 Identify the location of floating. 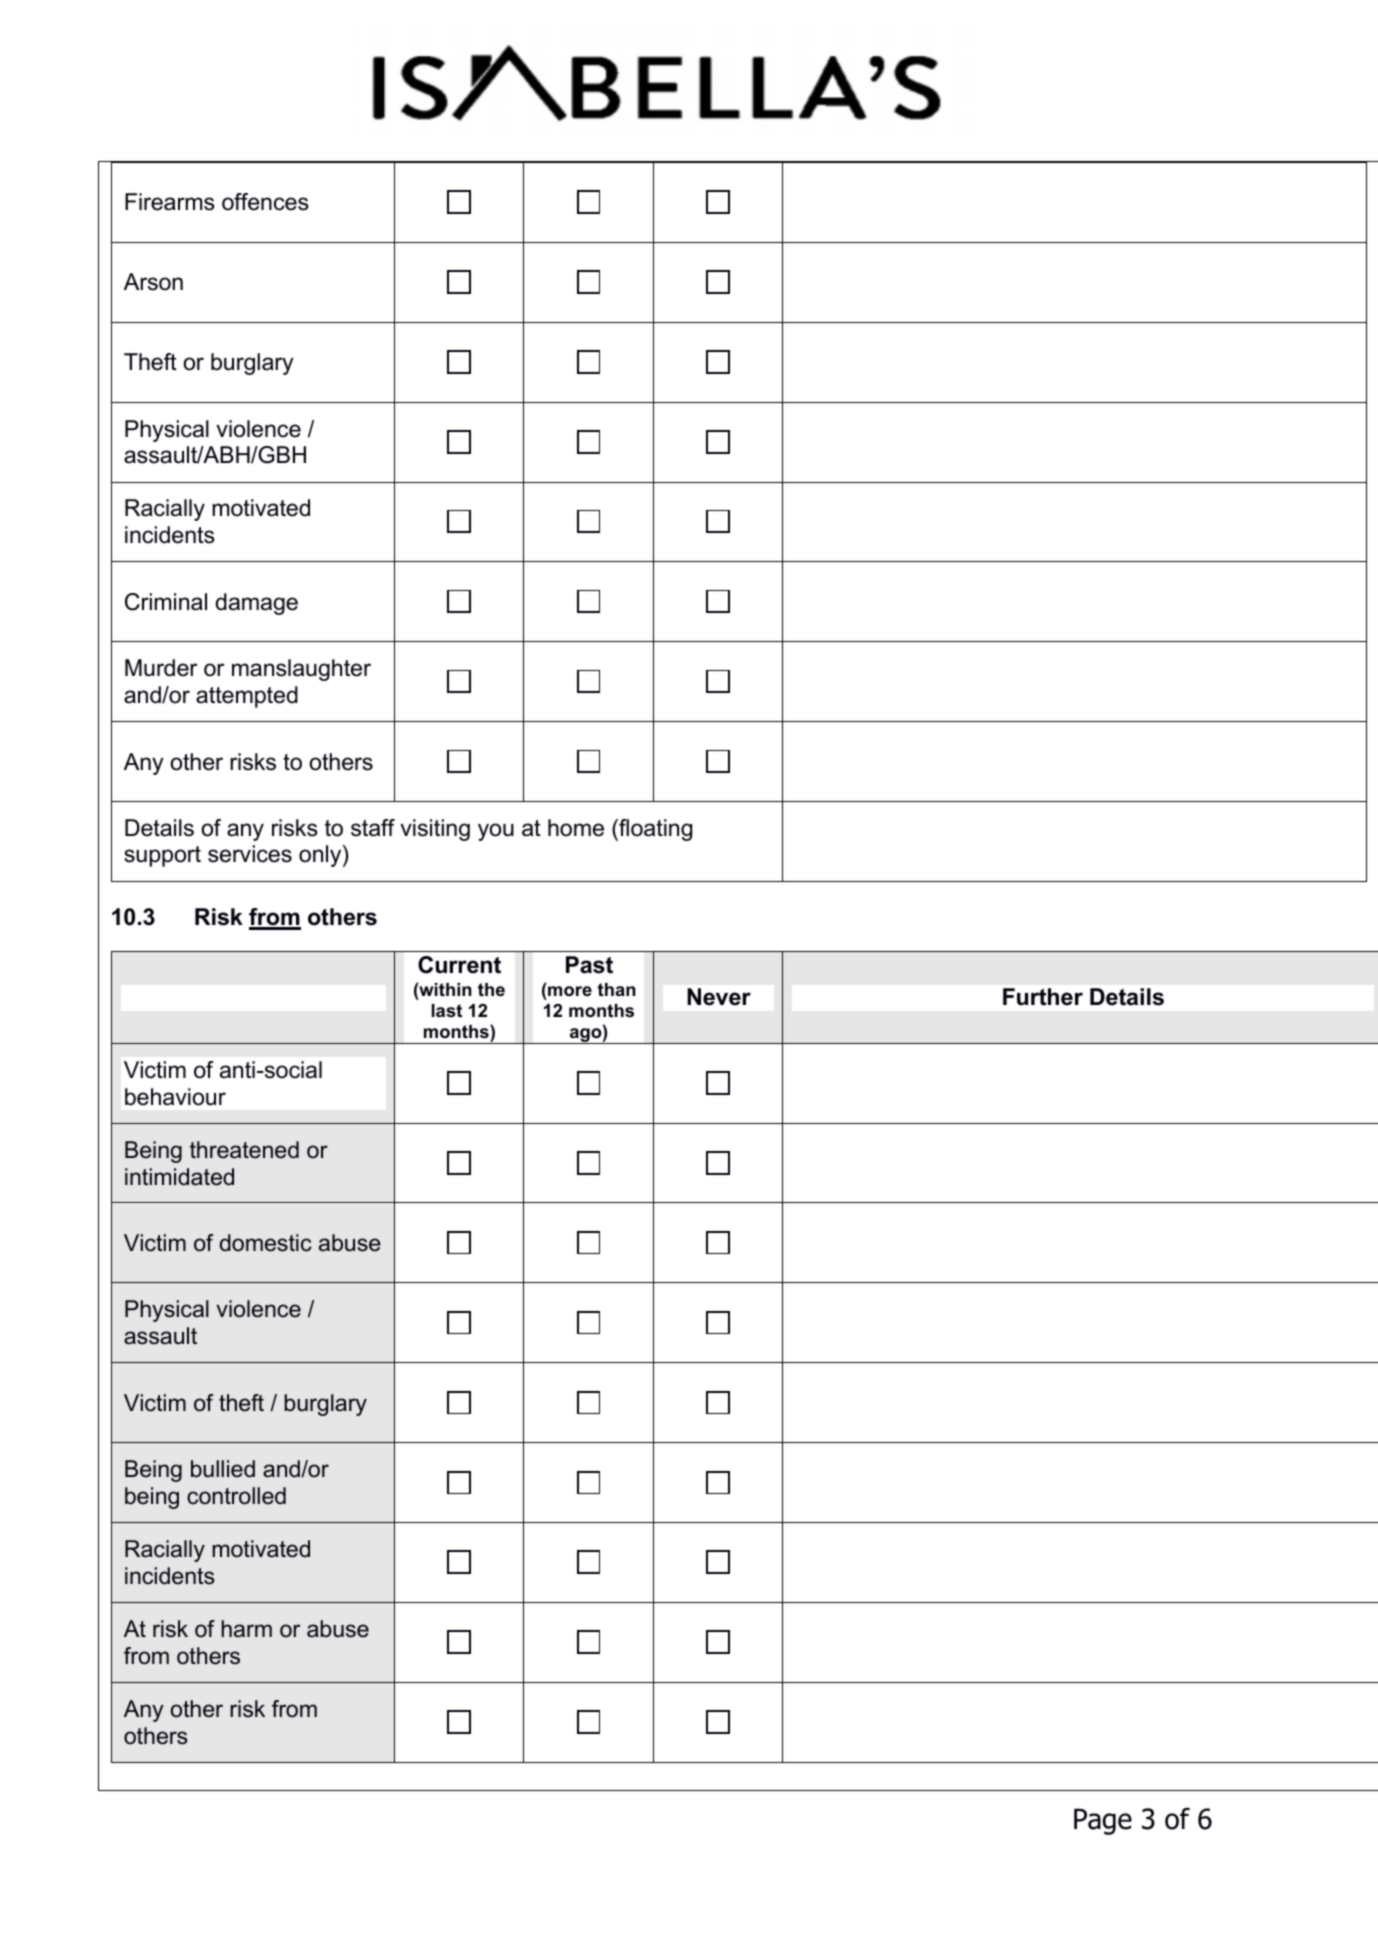
(654, 830).
